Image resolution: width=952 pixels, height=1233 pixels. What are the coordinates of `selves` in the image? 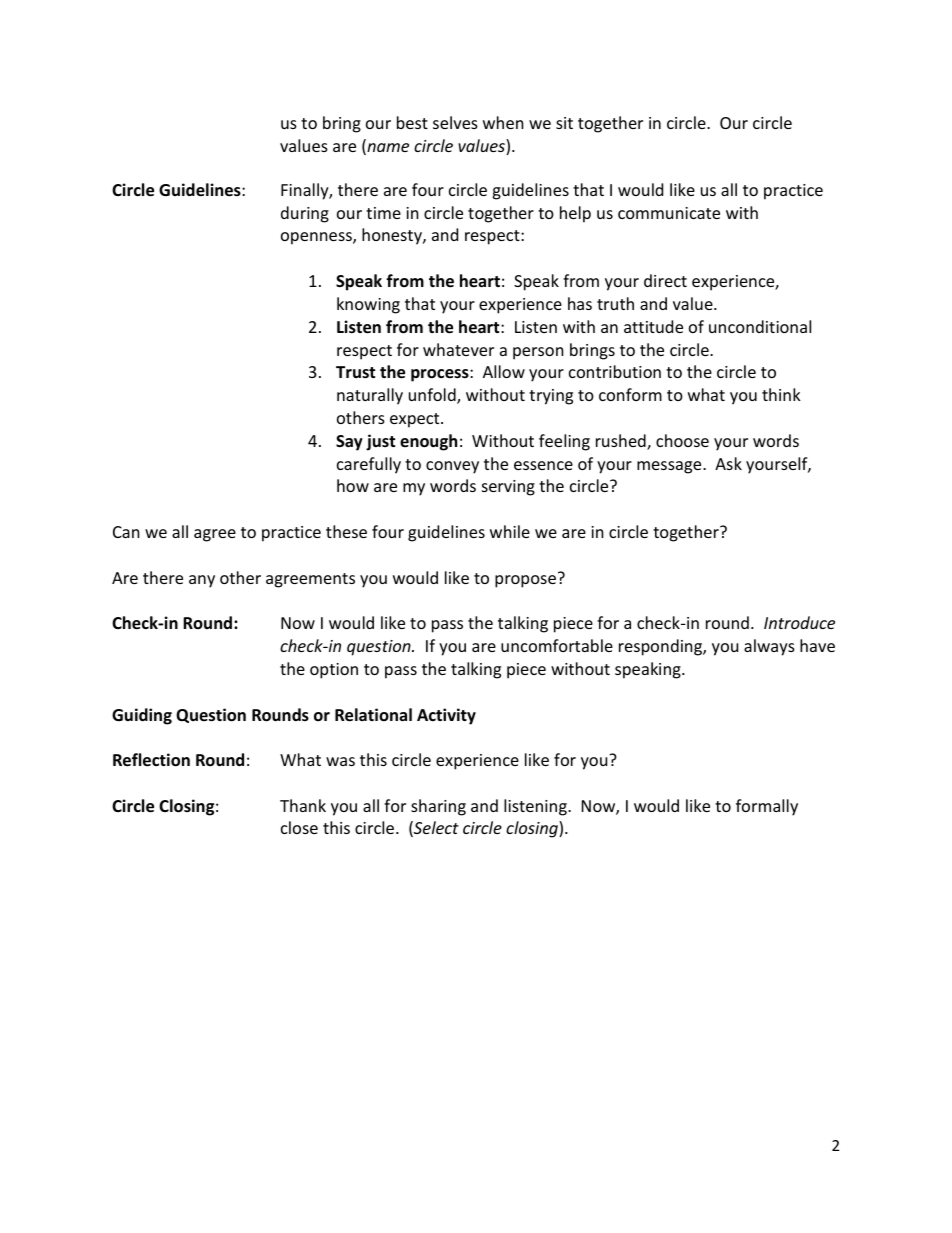 It's located at (455, 122).
